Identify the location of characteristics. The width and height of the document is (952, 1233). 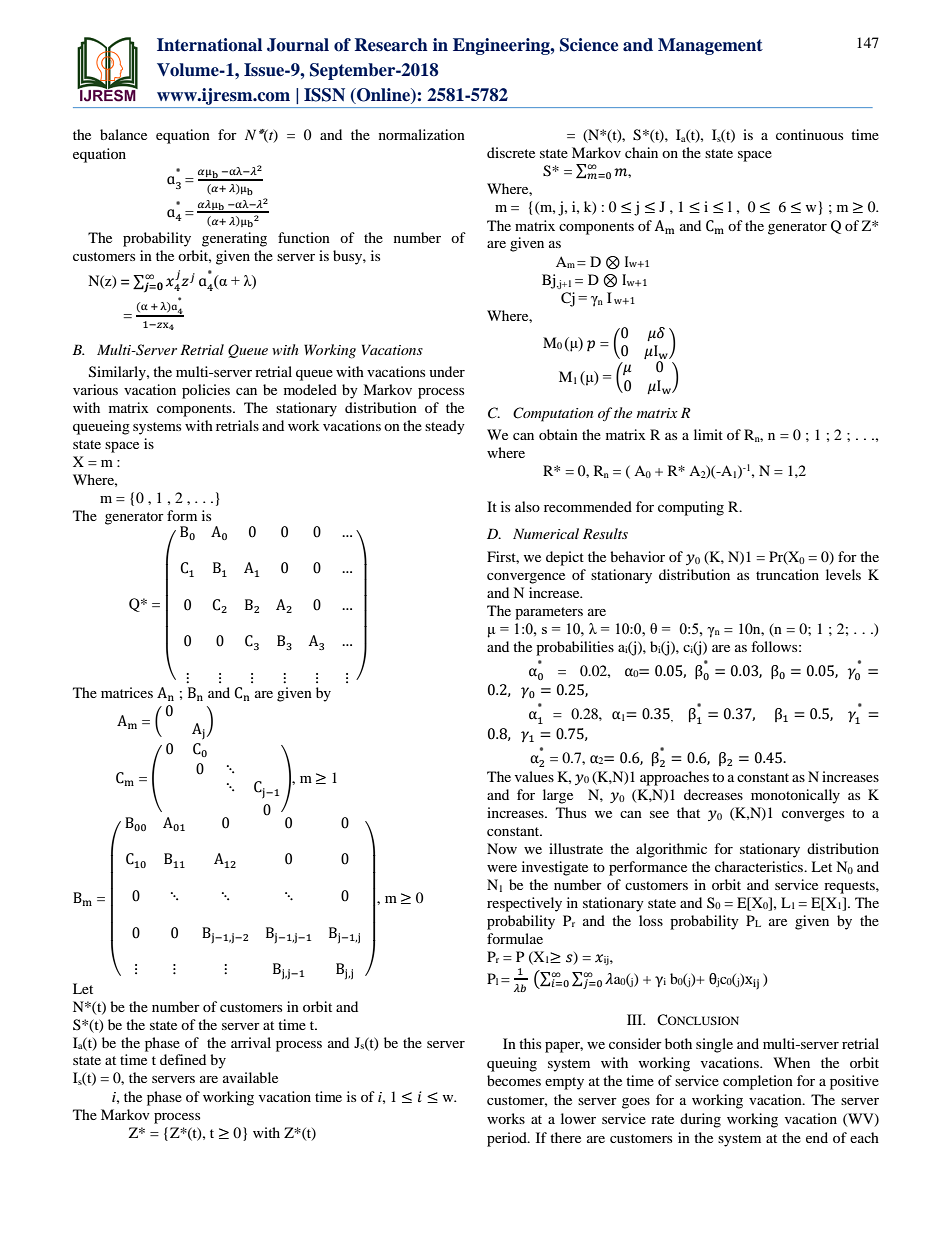
(760, 866).
